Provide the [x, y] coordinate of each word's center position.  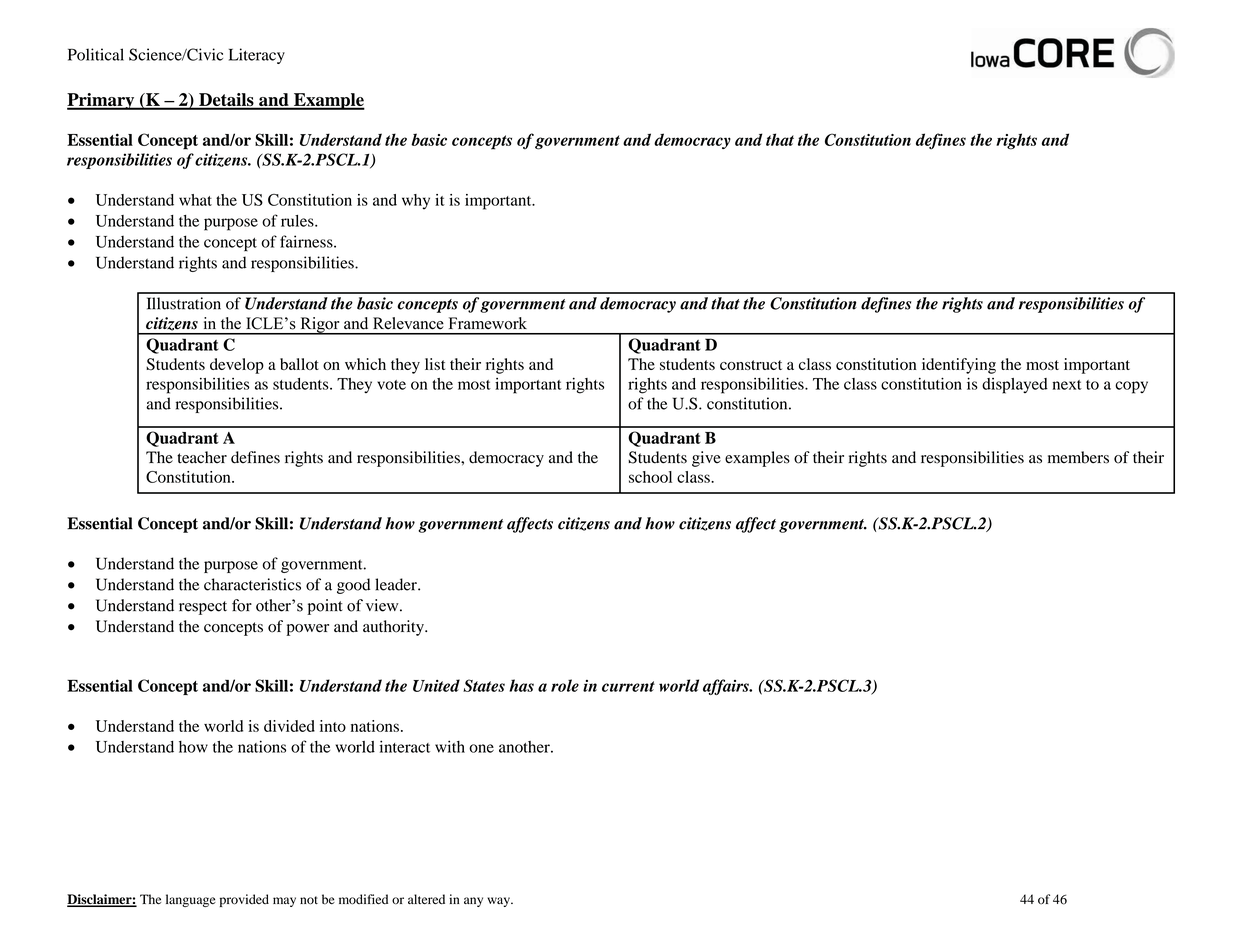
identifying [959, 366]
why [416, 202]
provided [244, 900]
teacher [202, 457]
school [650, 477]
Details [226, 101]
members [1078, 457]
